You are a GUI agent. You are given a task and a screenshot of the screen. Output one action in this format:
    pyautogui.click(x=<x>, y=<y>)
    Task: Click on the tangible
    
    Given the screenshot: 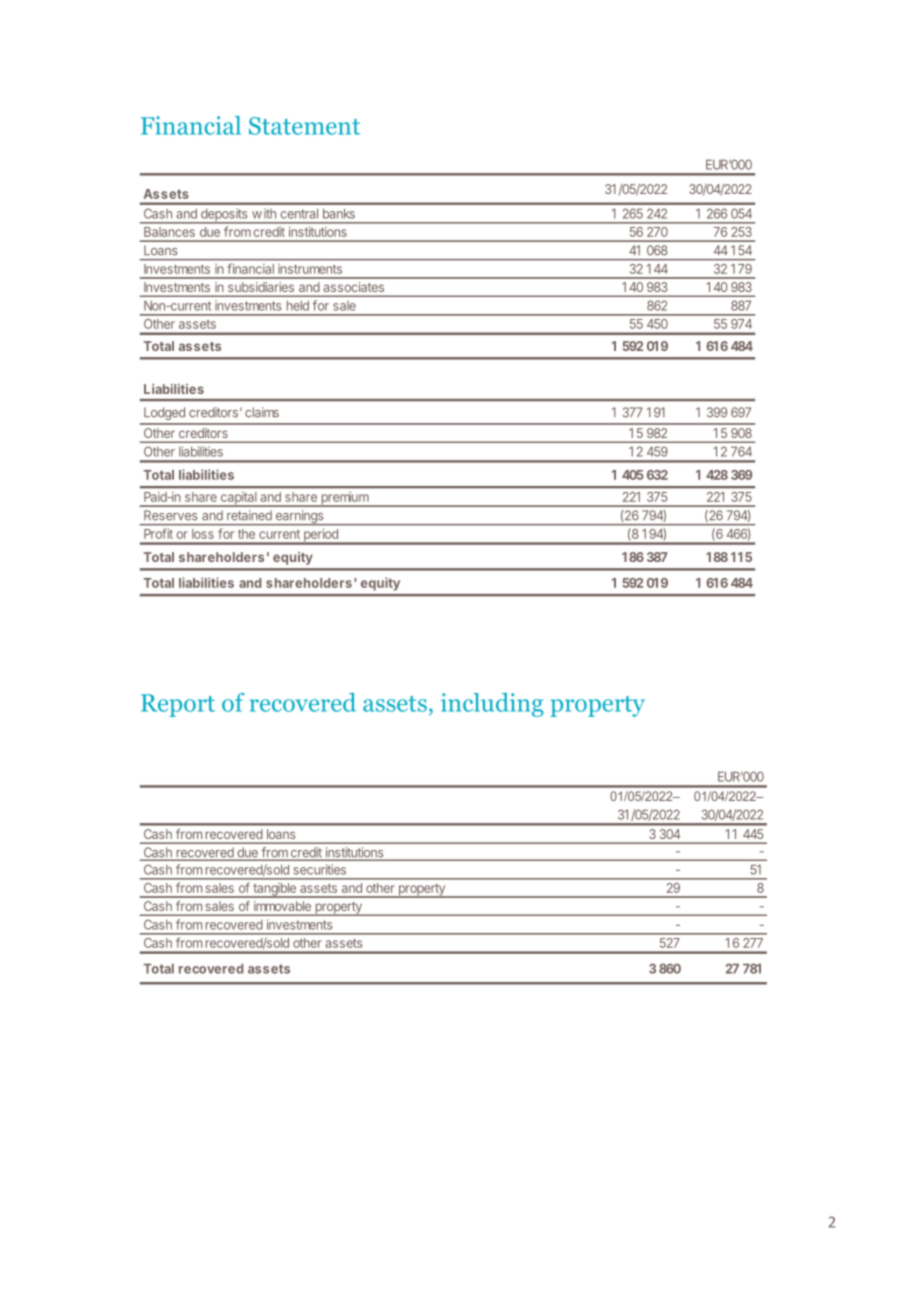 What is the action you would take?
    pyautogui.click(x=274, y=890)
